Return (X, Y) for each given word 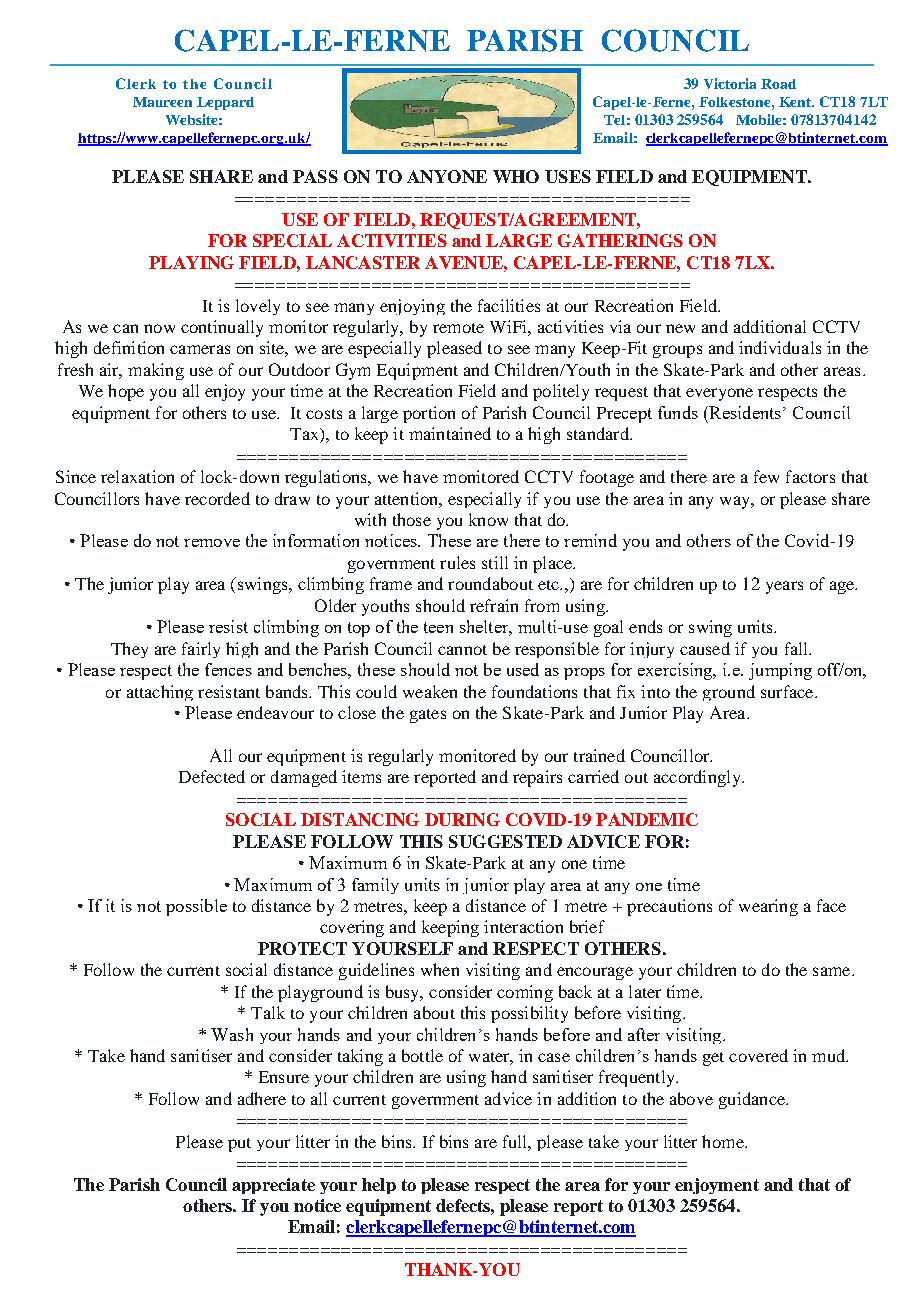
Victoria (730, 83)
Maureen (162, 102)
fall (797, 648)
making (156, 371)
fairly (201, 650)
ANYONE (447, 176)
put (239, 1145)
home (724, 1141)
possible (196, 907)
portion (429, 414)
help (379, 1186)
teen (438, 627)
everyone (719, 394)
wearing (768, 907)
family (375, 886)
